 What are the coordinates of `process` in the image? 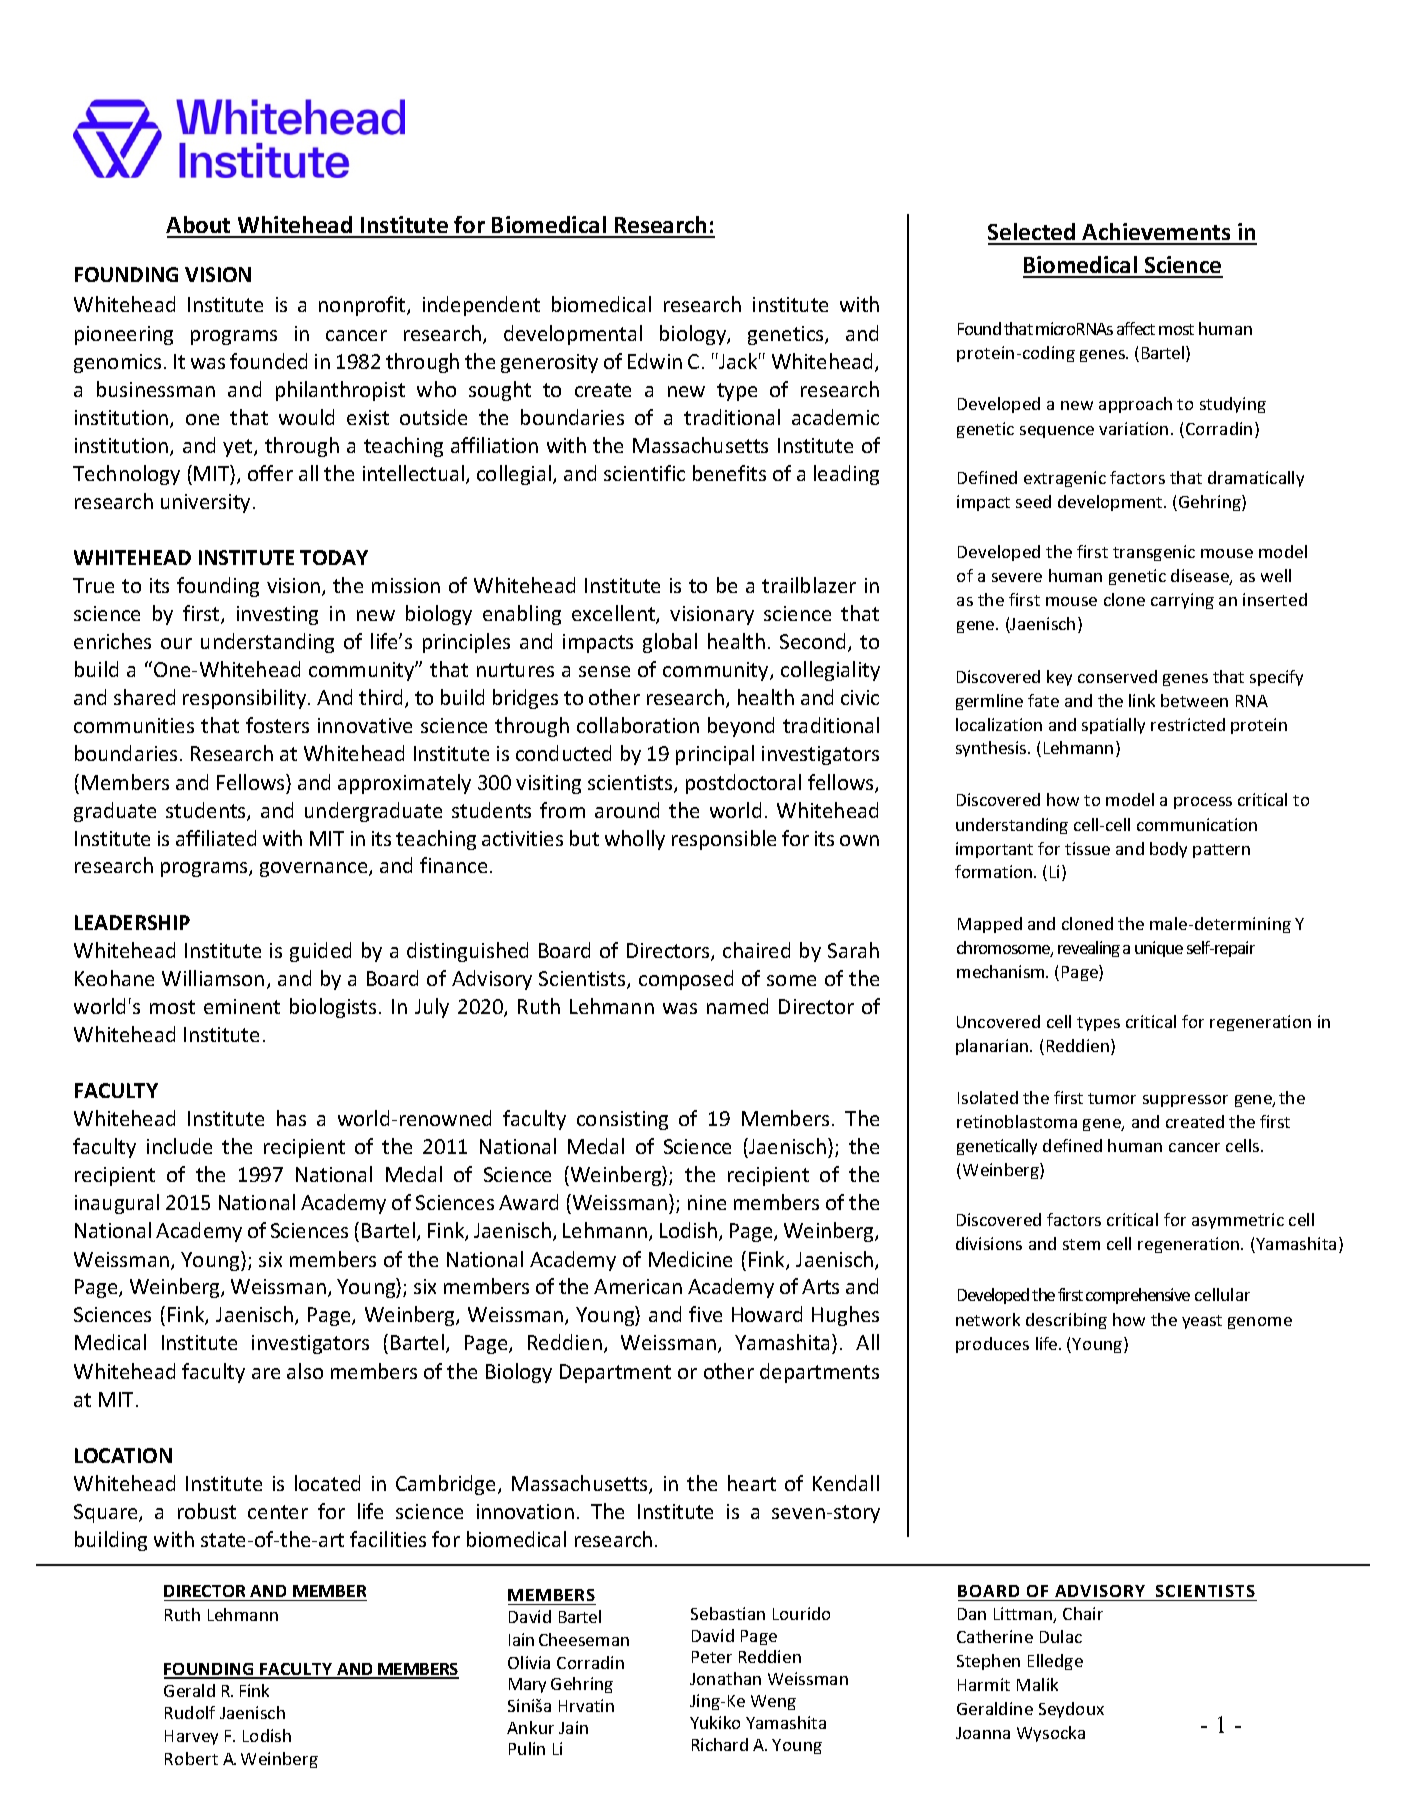 It's located at (1203, 803).
